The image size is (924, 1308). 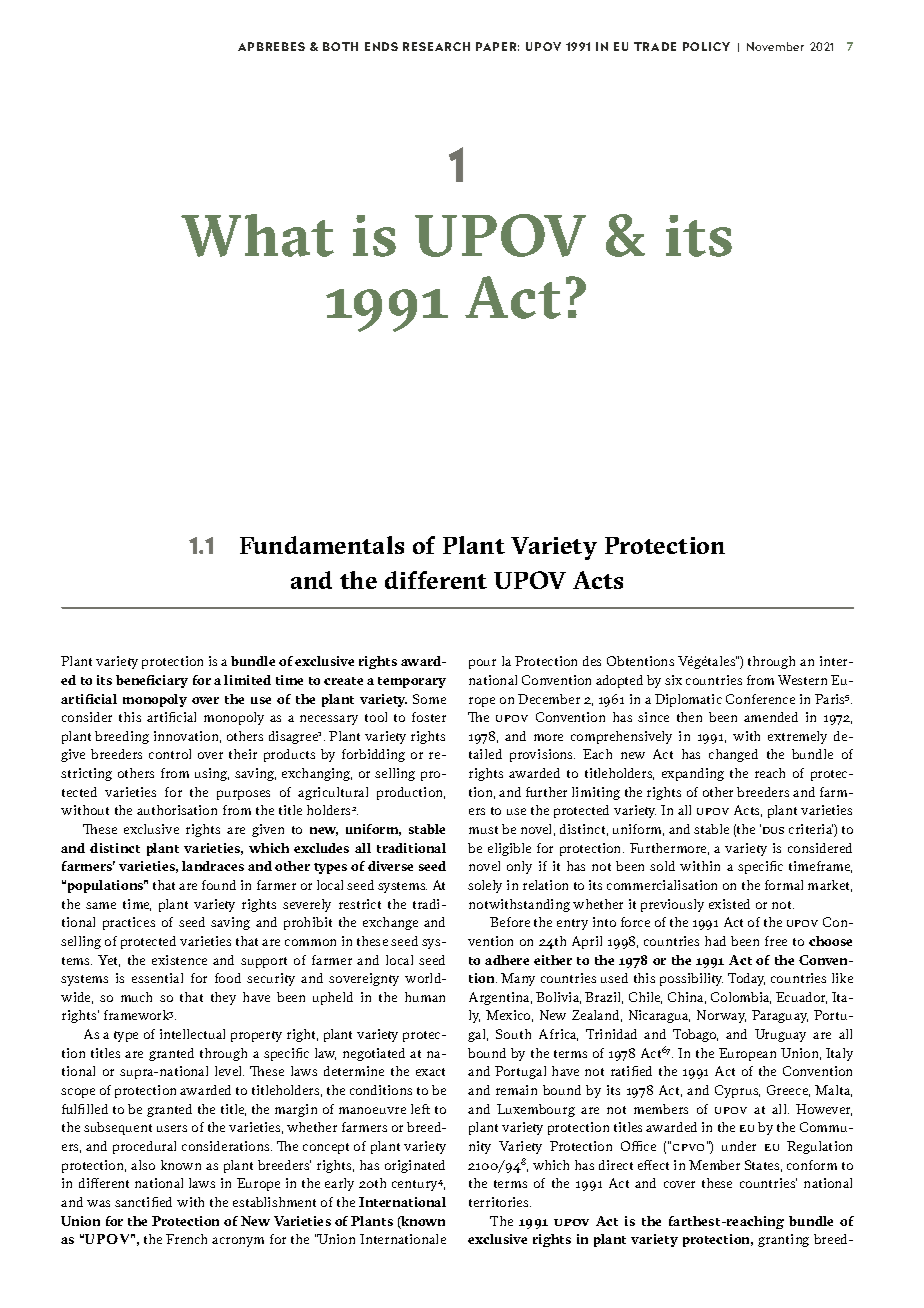 I want to click on pour, so click(x=482, y=664).
